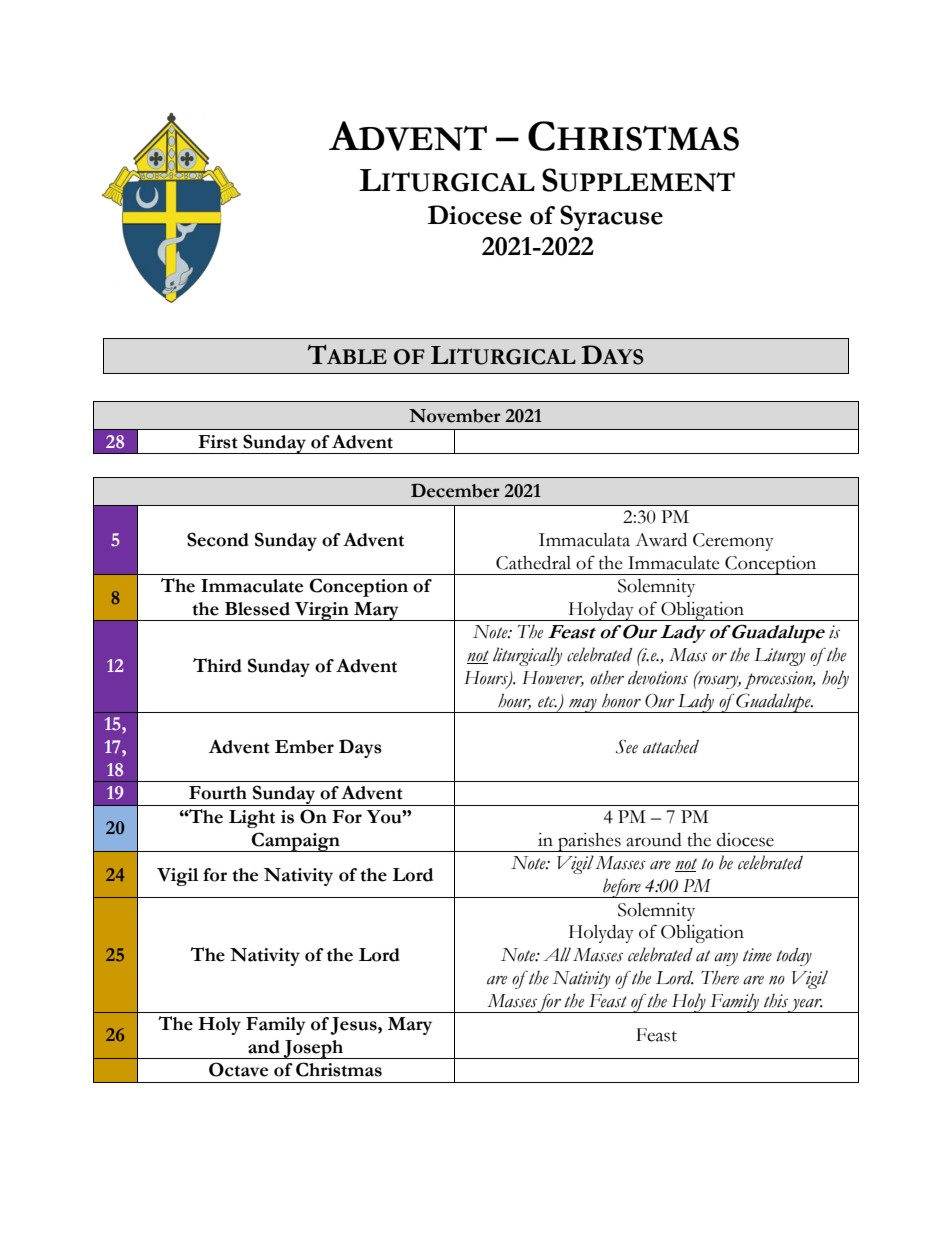  I want to click on Ceremony, so click(733, 542).
